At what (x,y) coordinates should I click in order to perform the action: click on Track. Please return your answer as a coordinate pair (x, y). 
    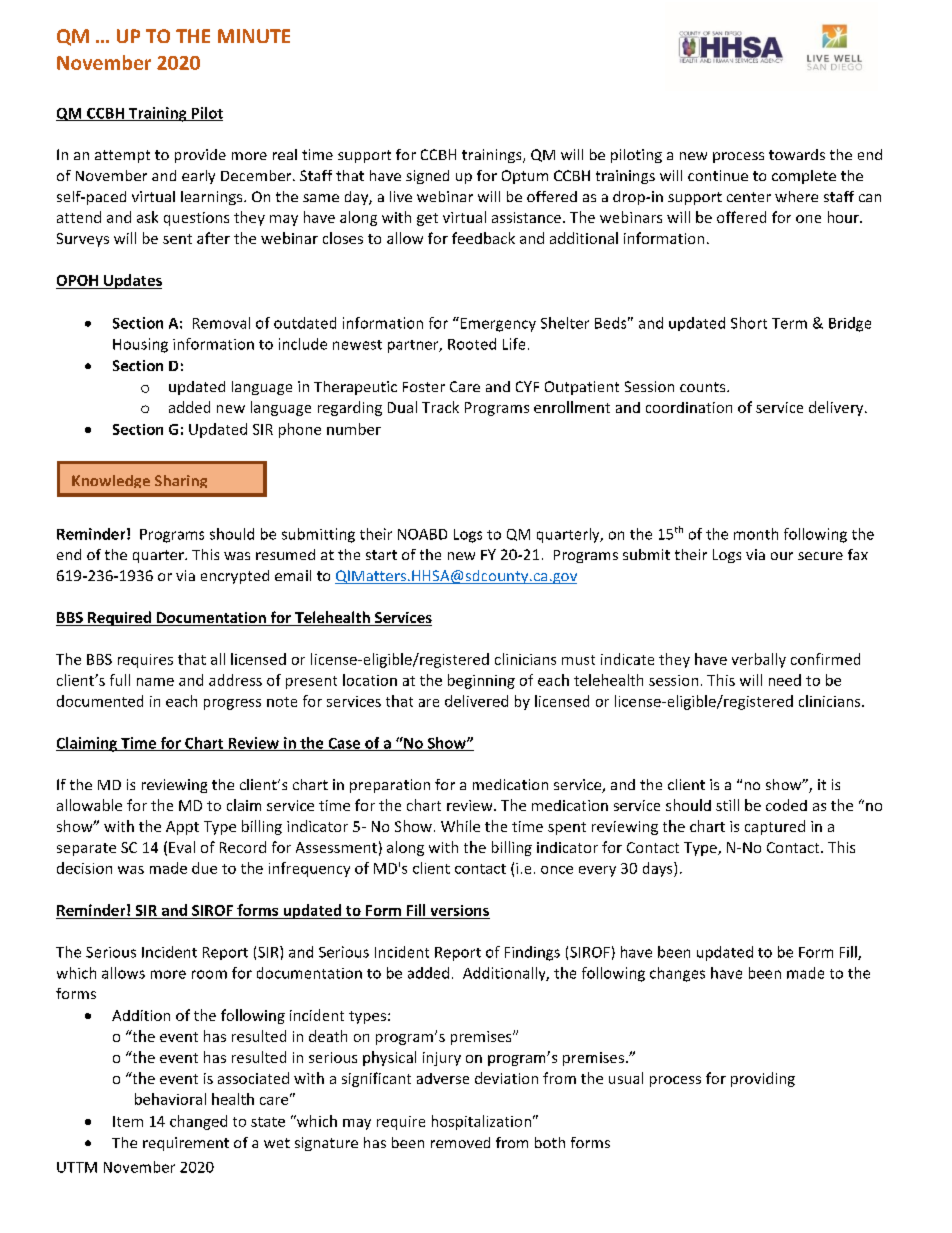
    Looking at the image, I should click on (440, 407).
